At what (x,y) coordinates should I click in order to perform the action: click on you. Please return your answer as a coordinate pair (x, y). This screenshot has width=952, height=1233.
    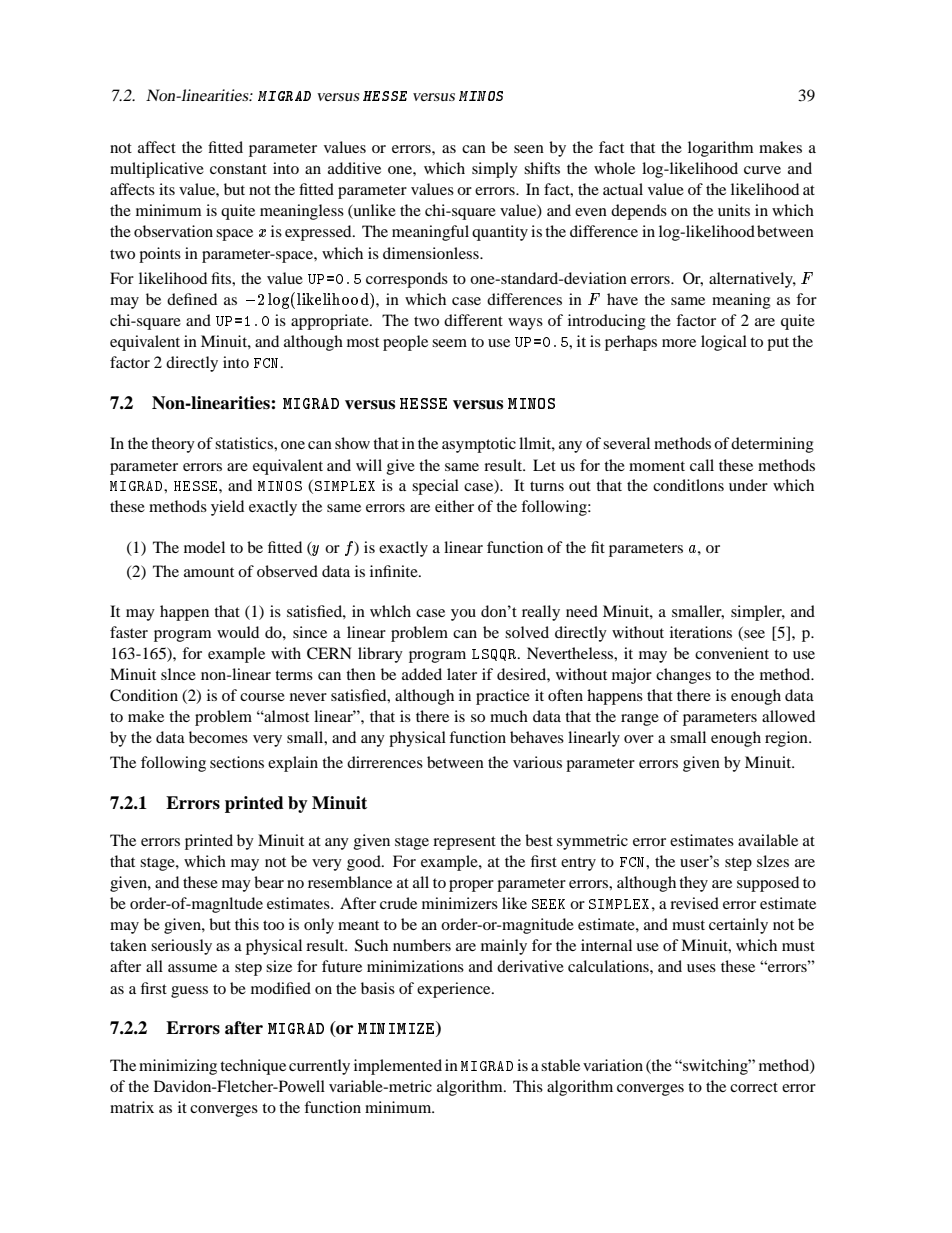
    Looking at the image, I should click on (463, 615).
